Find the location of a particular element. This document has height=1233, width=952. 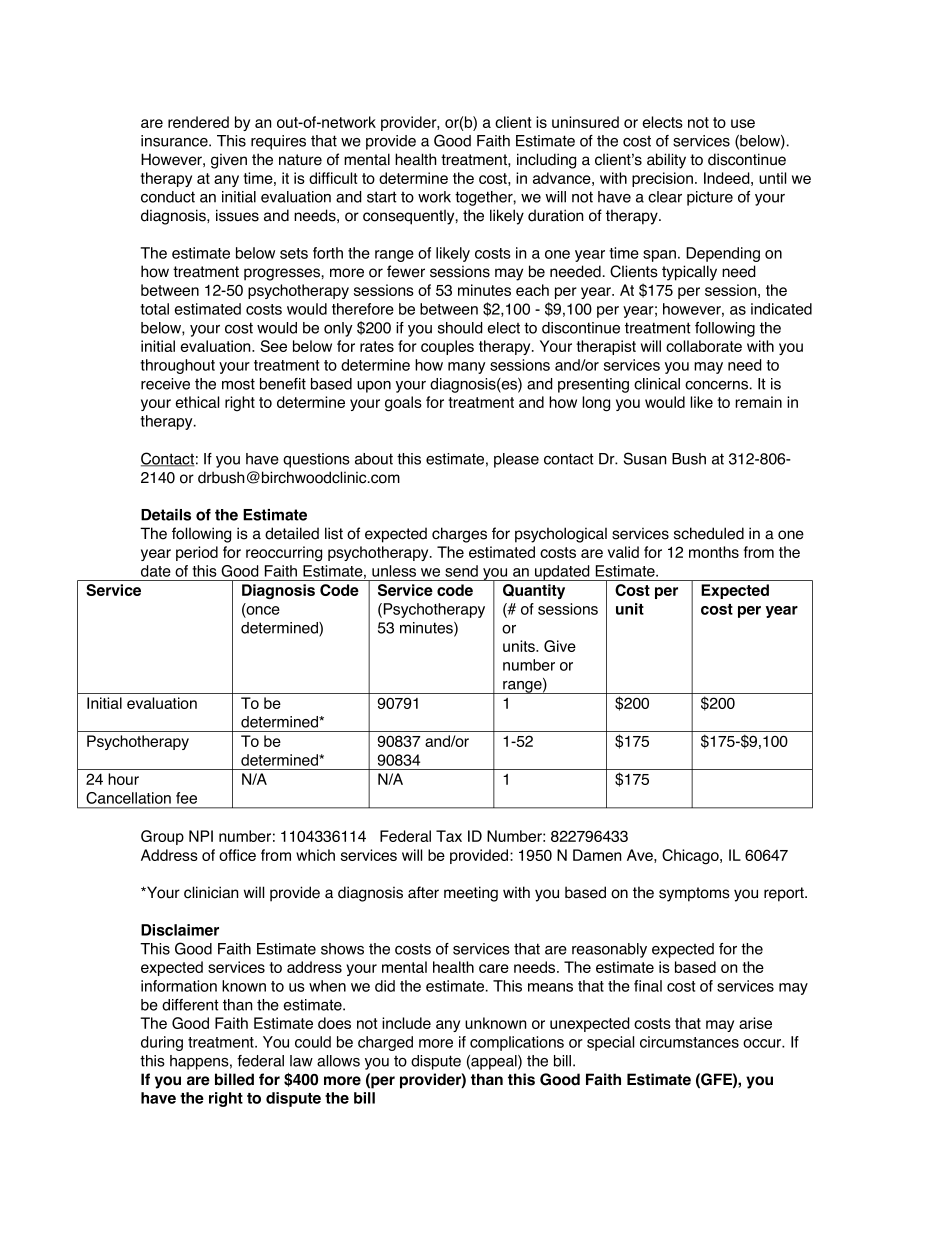

including is located at coordinates (546, 161).
